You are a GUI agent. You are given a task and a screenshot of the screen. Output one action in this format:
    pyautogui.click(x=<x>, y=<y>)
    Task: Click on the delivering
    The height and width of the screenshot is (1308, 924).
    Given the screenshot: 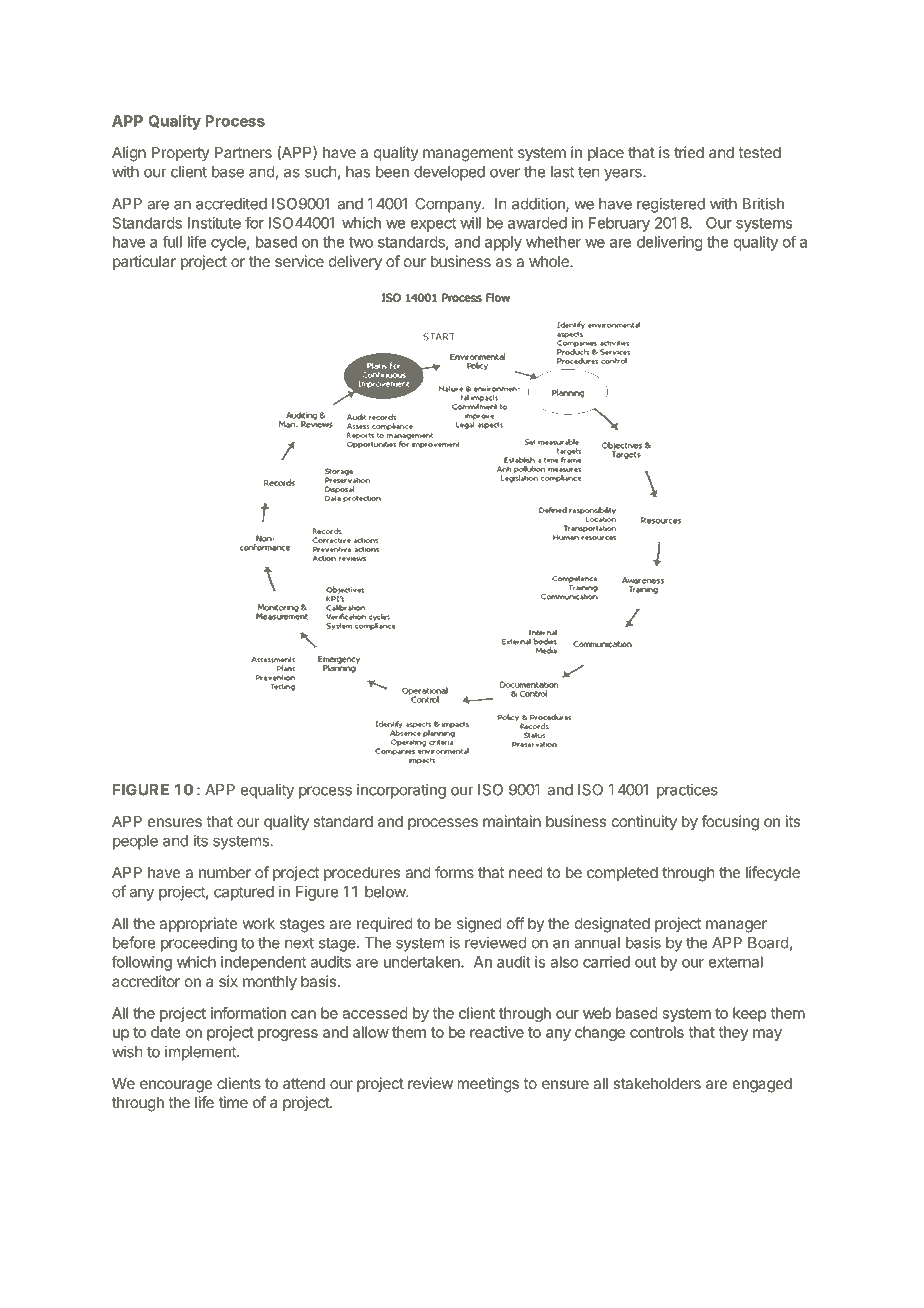 What is the action you would take?
    pyautogui.click(x=670, y=243)
